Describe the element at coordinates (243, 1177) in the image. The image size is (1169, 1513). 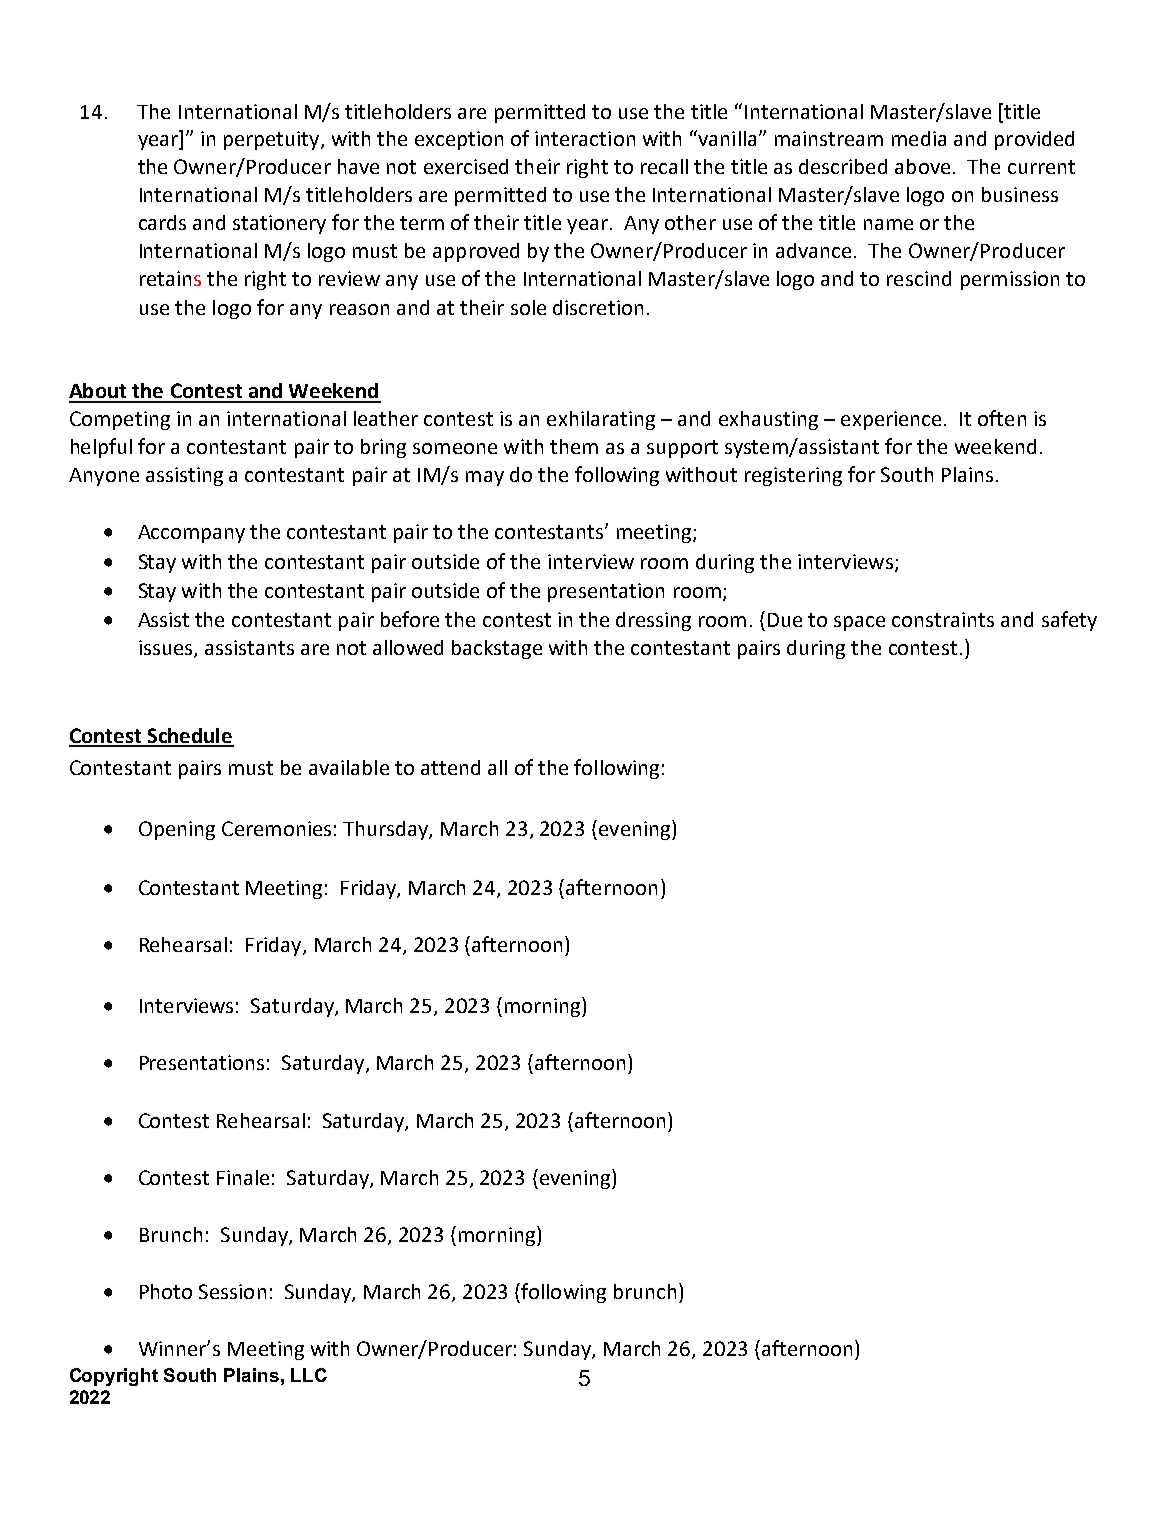
I see `Finale` at that location.
